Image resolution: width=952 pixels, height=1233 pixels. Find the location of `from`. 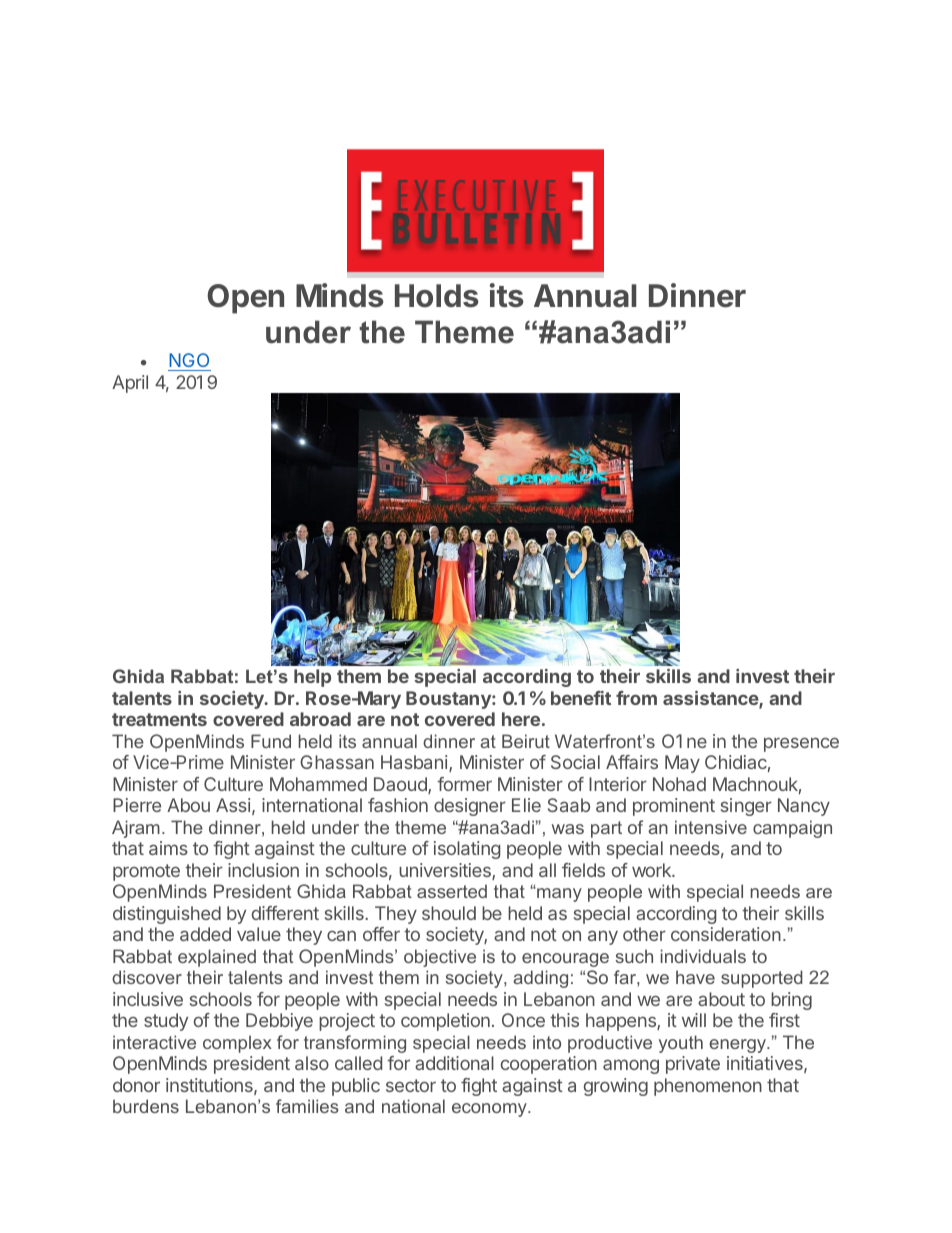

from is located at coordinates (636, 698).
